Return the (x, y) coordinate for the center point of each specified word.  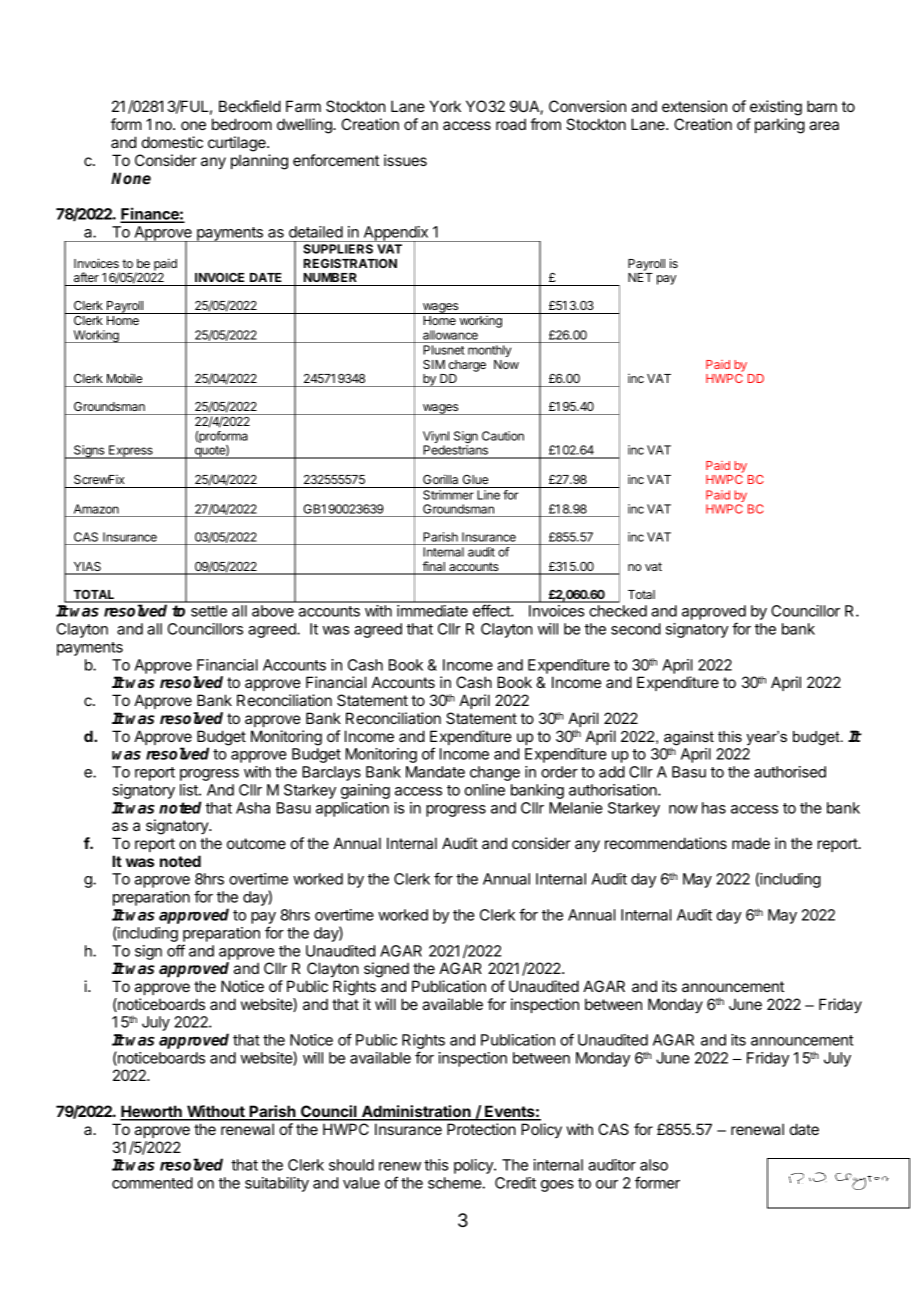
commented (152, 1183)
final (433, 567)
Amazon (96, 509)
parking (780, 126)
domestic (172, 142)
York (445, 106)
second (636, 629)
